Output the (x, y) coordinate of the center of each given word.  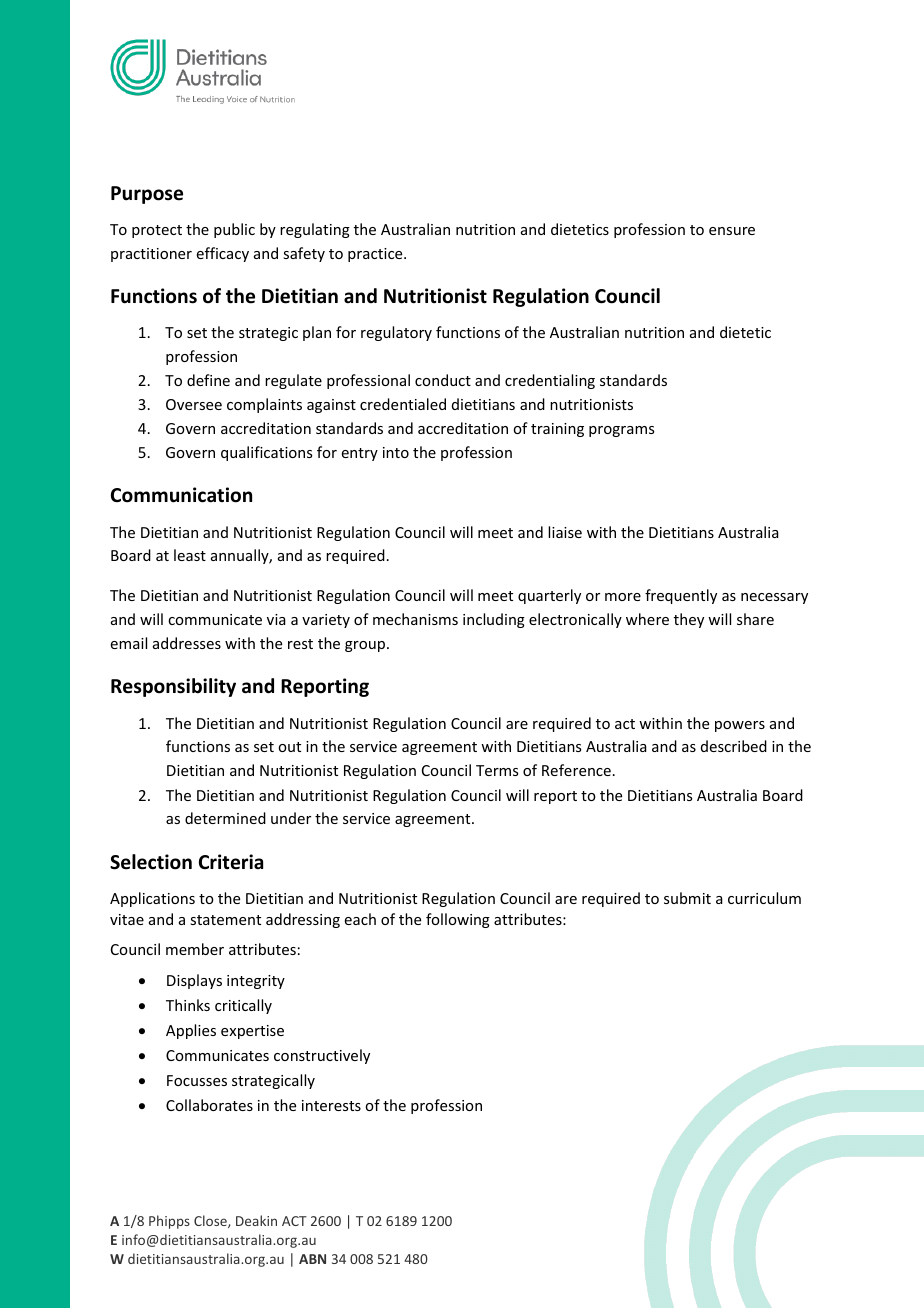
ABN (312, 1259)
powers (740, 726)
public (234, 230)
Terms (497, 770)
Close (211, 1221)
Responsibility (173, 687)
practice (376, 255)
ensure (732, 231)
